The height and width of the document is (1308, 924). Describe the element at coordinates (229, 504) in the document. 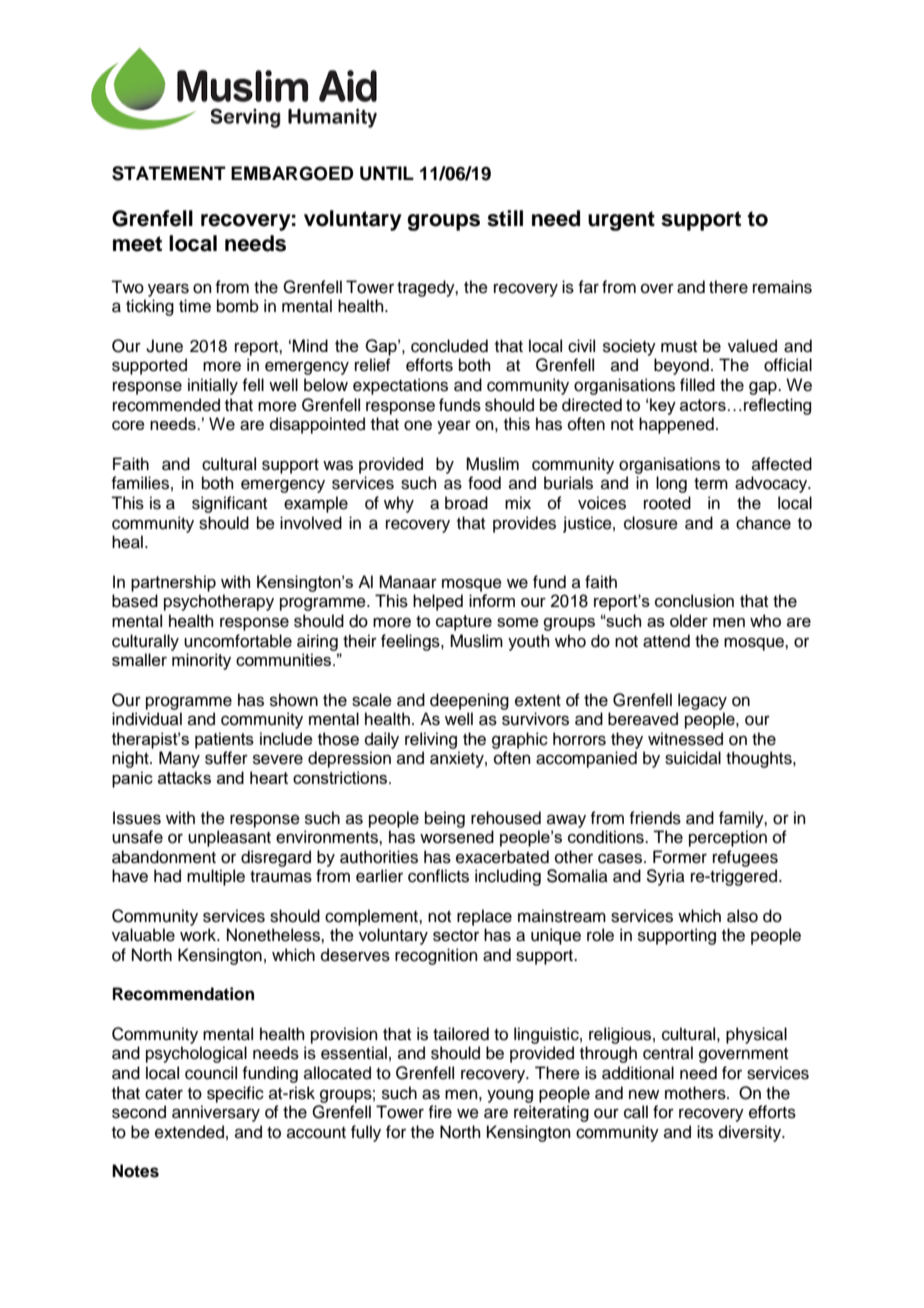

I see `significant` at that location.
